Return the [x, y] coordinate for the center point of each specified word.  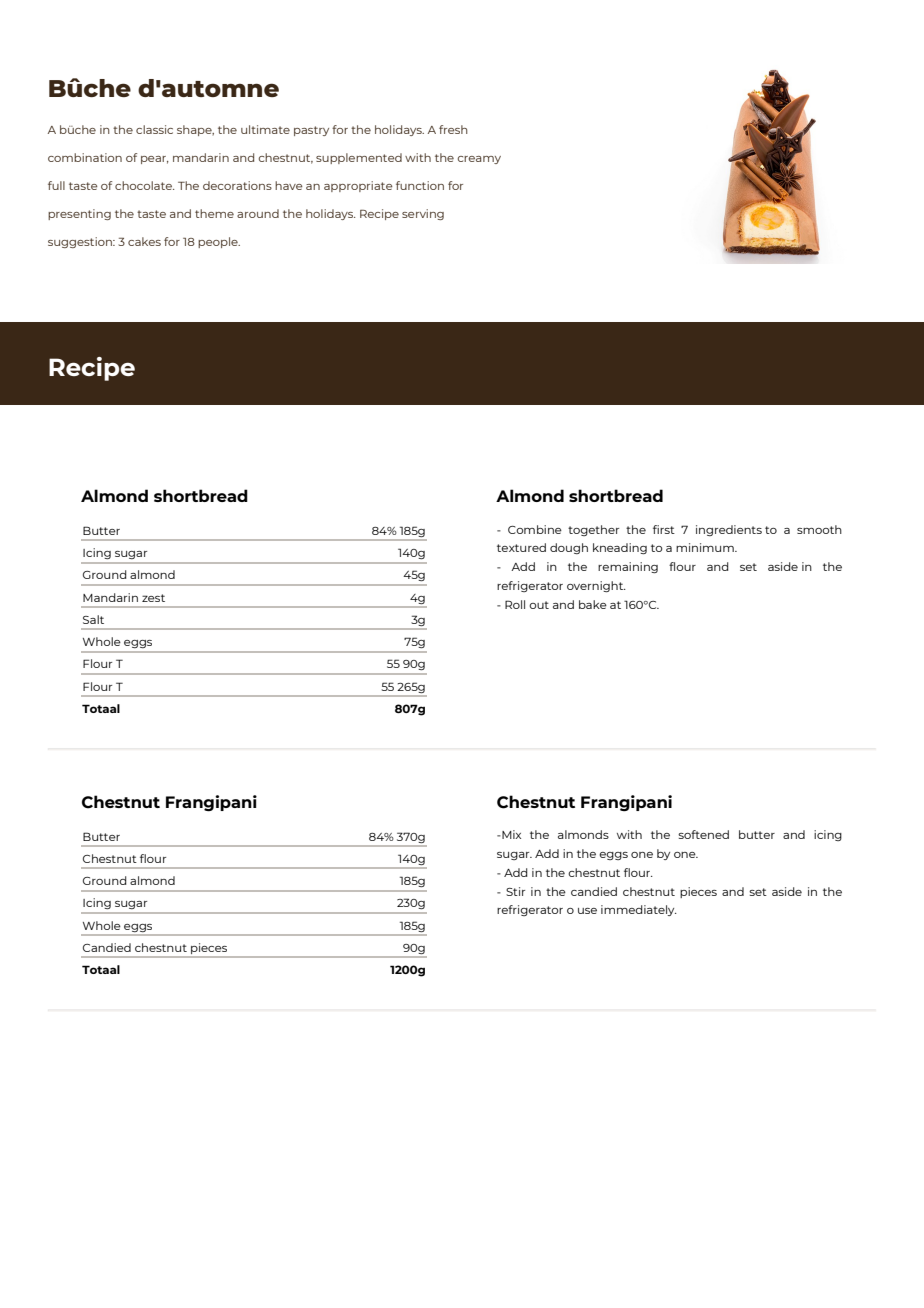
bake [593, 604]
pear [155, 160]
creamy [479, 160]
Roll [515, 604]
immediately [639, 910]
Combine [535, 529]
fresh [453, 129]
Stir [515, 891]
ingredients [729, 530]
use [587, 911]
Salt [93, 619]
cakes [144, 241]
